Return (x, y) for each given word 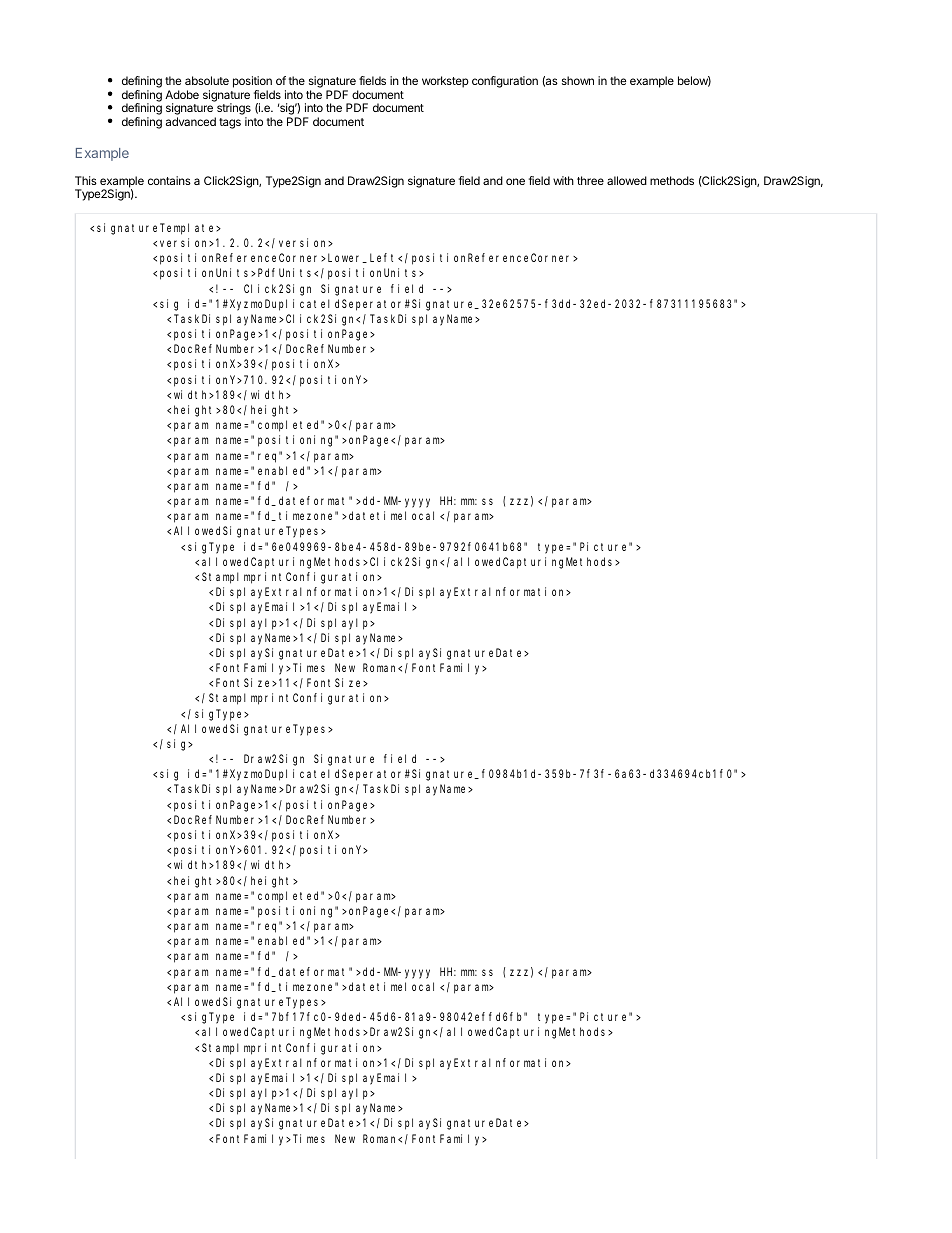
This (86, 180)
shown (578, 80)
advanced (191, 121)
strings (233, 110)
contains (169, 180)
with (563, 180)
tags (230, 123)
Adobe (182, 94)
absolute (207, 80)
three (590, 180)
